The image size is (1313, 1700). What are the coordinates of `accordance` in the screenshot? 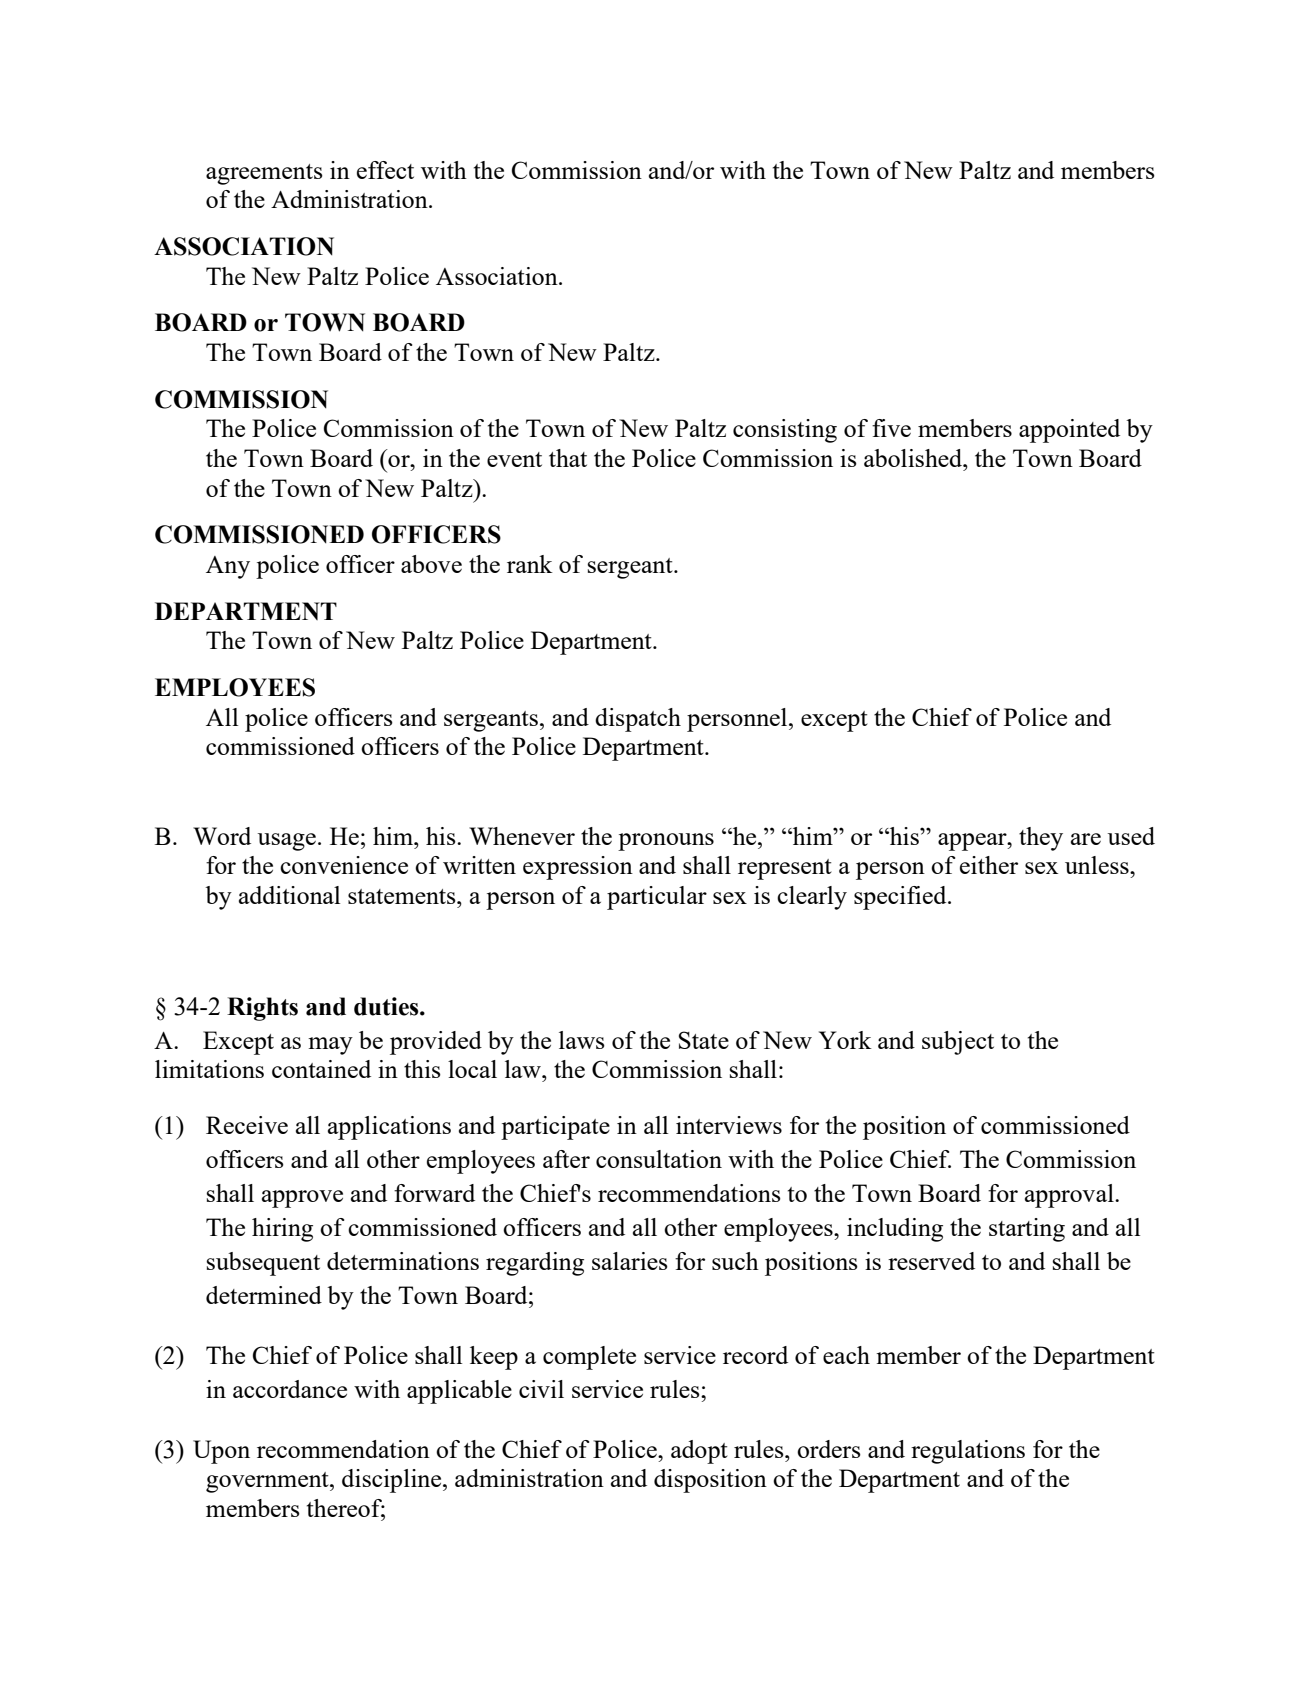 It's located at (290, 1389).
